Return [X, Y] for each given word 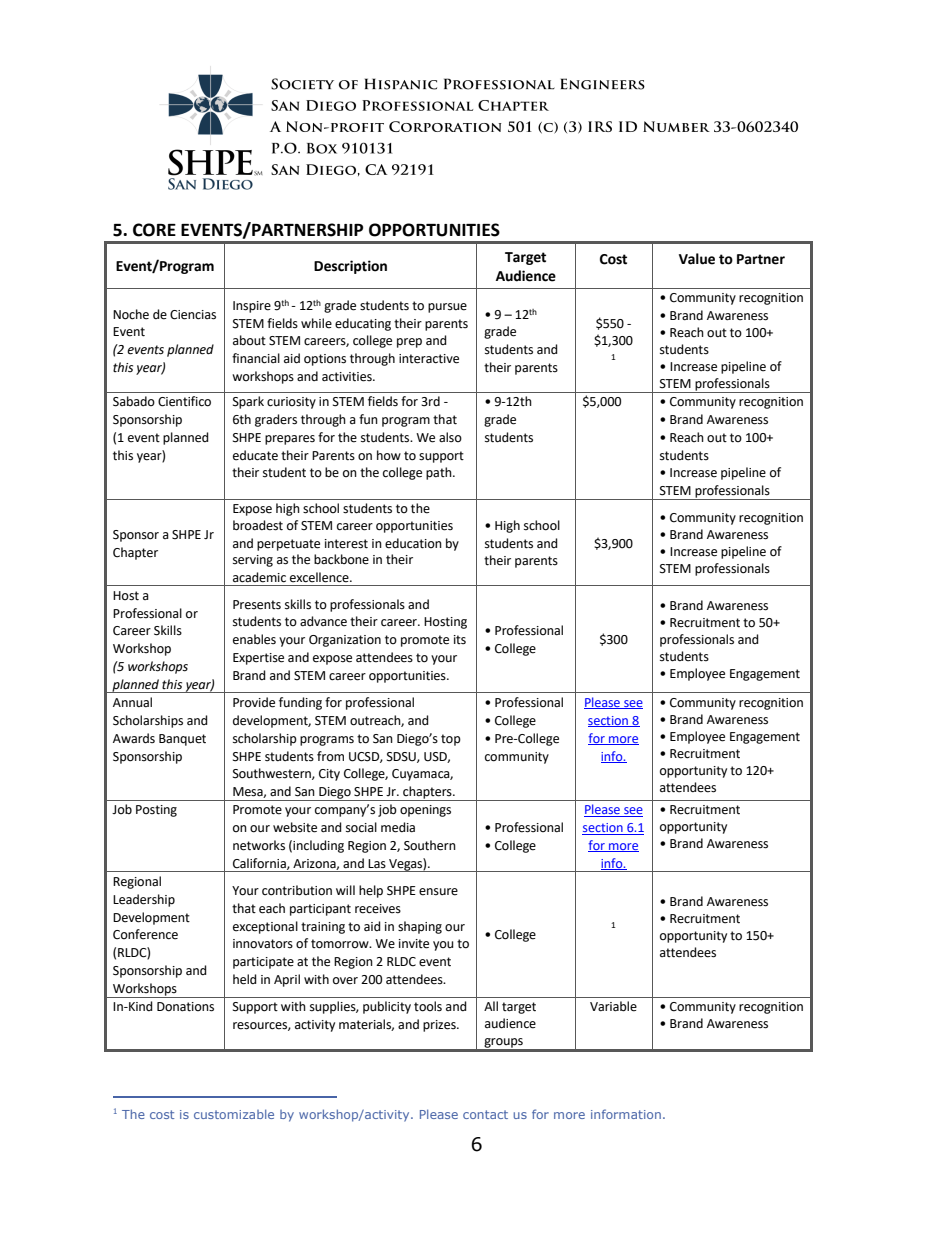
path [440, 473]
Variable [613, 1006]
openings [425, 811]
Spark [248, 402]
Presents [257, 605]
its [460, 640]
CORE [154, 230]
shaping [420, 927]
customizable [234, 1114]
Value [697, 259]
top [451, 740]
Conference [145, 934]
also [450, 437]
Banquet [182, 740]
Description [350, 267]
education [413, 543]
